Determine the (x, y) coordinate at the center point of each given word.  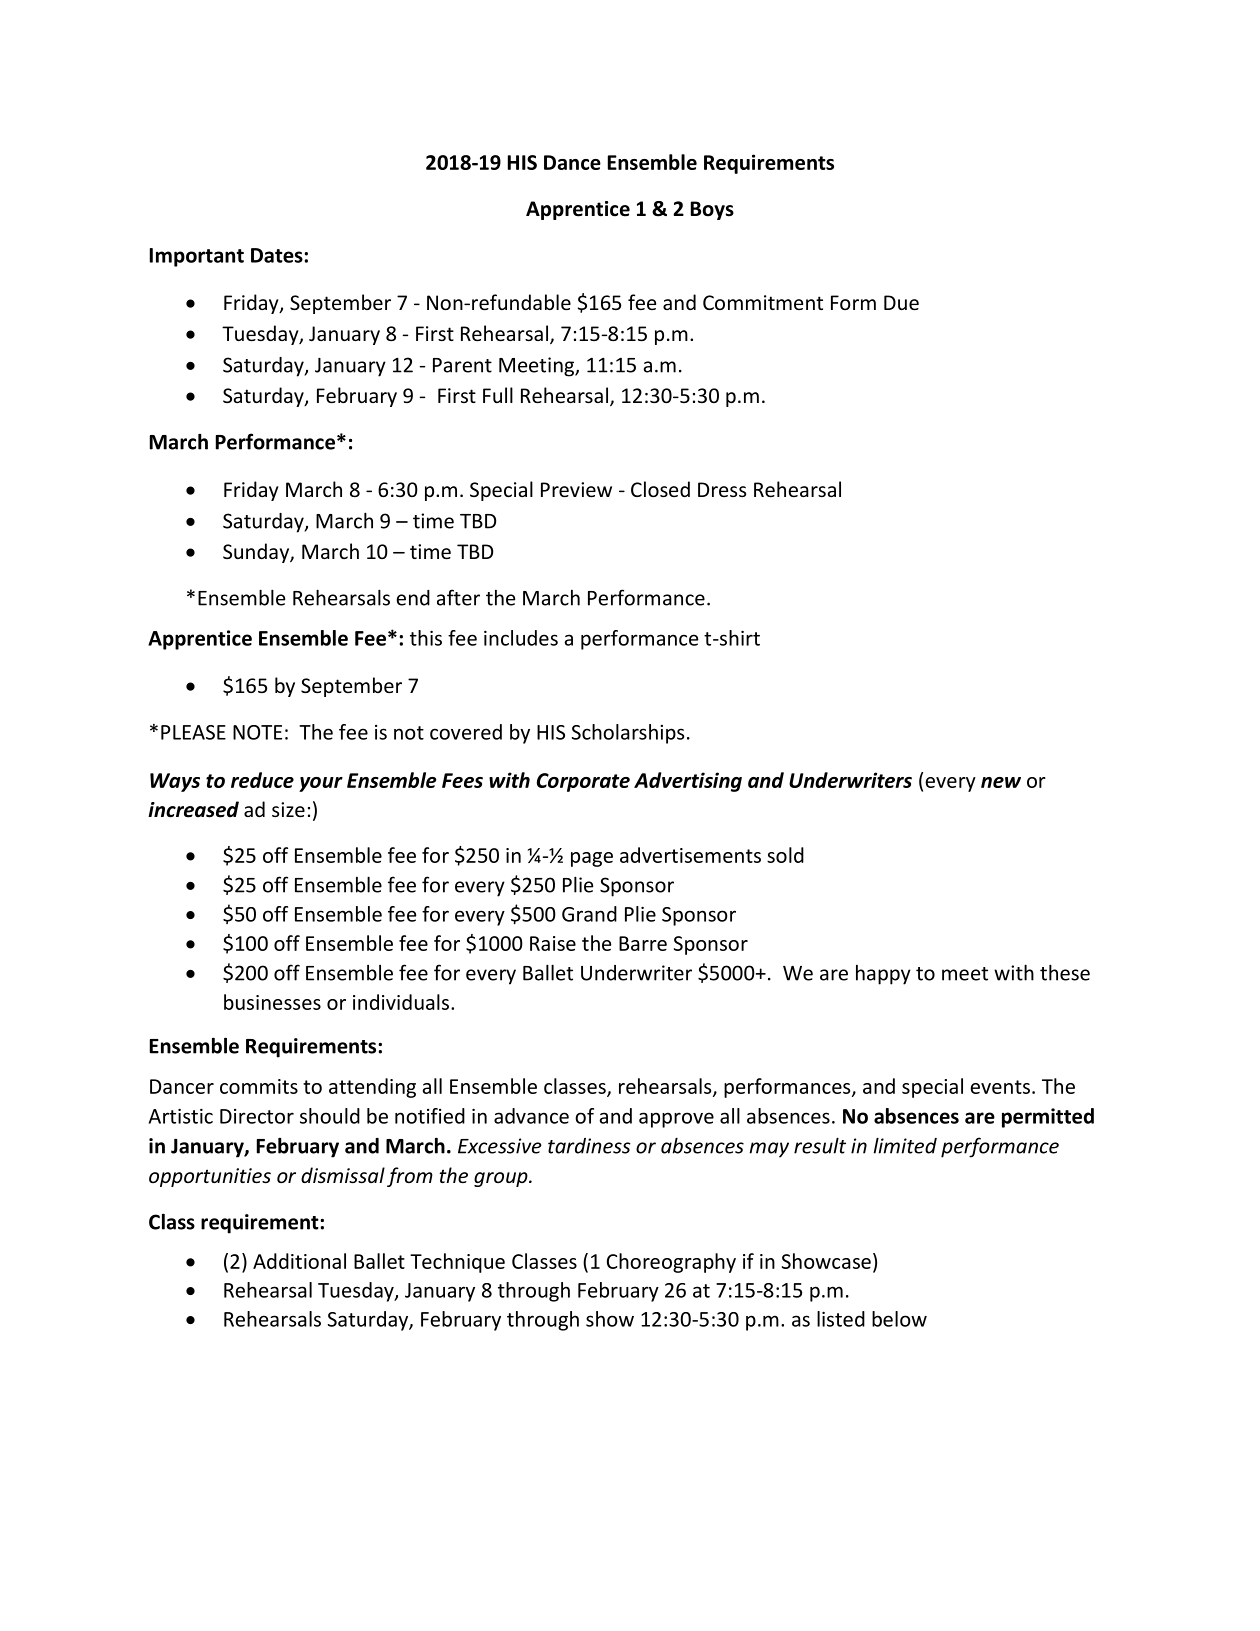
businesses (272, 1002)
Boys (712, 210)
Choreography (671, 1263)
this (426, 638)
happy (883, 975)
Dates (278, 255)
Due (901, 302)
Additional (299, 1261)
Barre (643, 943)
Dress (722, 489)
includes (521, 638)
